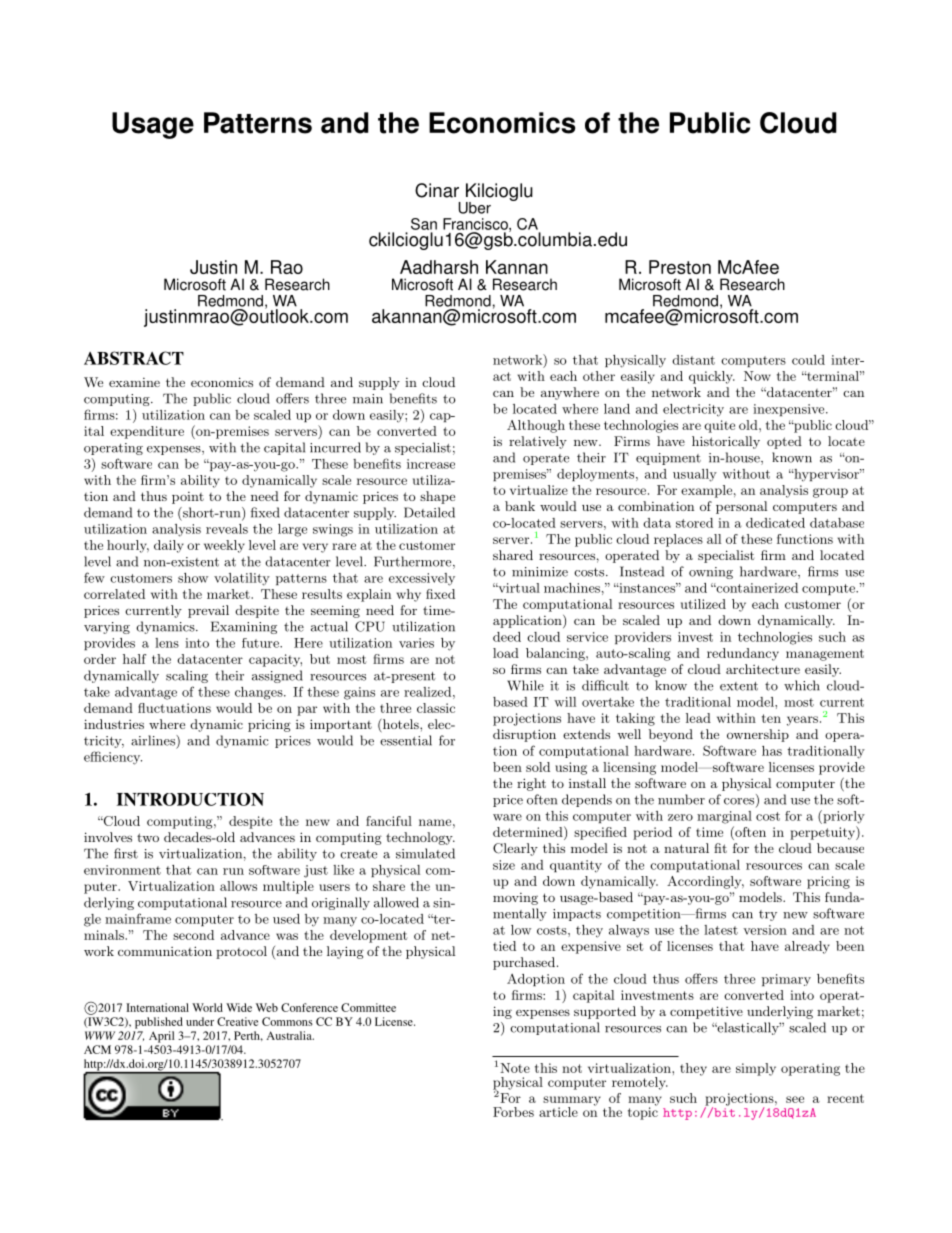 This screenshot has height=1233, width=952. I want to click on load, so click(506, 653).
